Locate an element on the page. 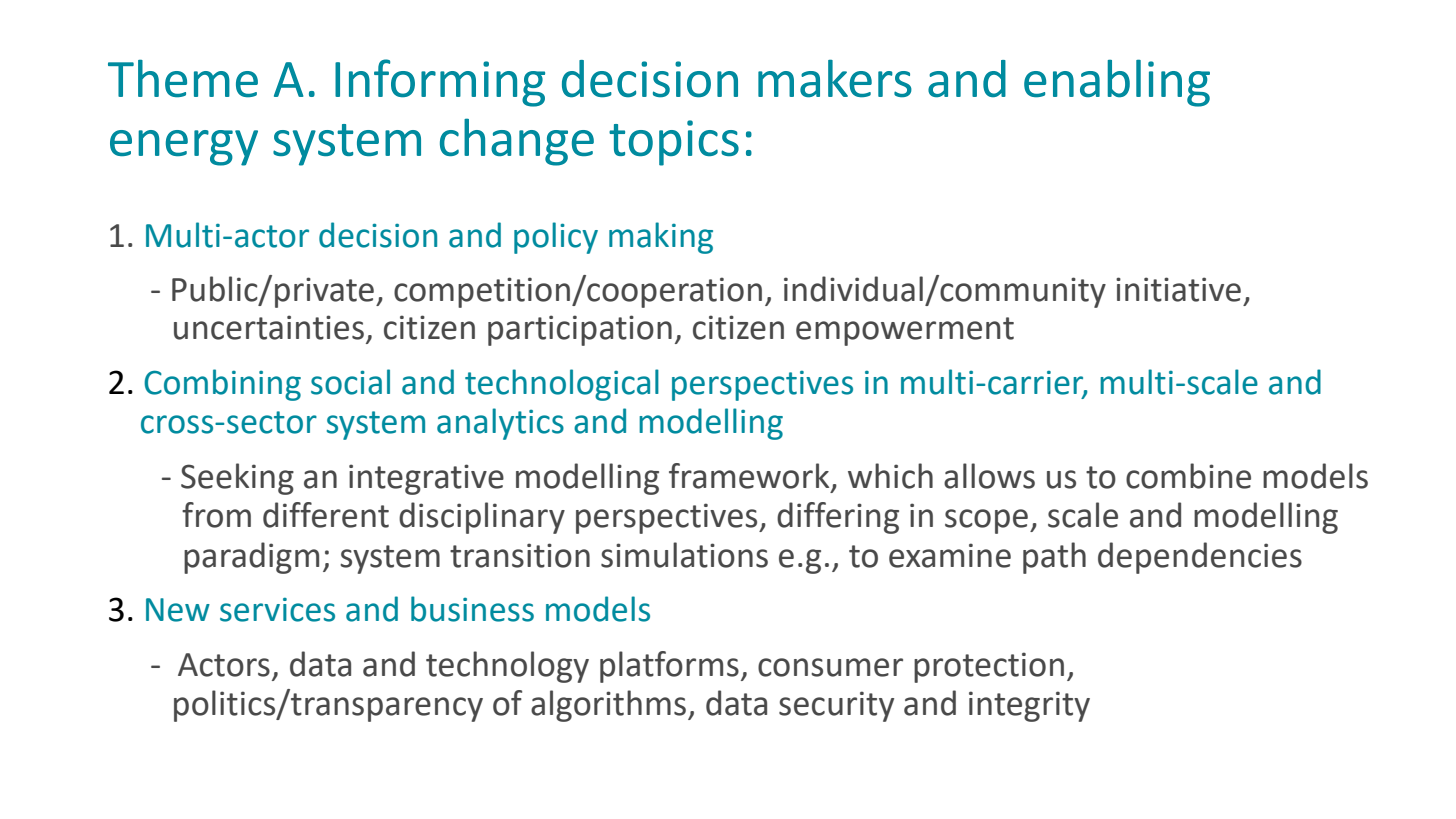 This document has width=1456, height=819. making is located at coordinates (661, 238).
